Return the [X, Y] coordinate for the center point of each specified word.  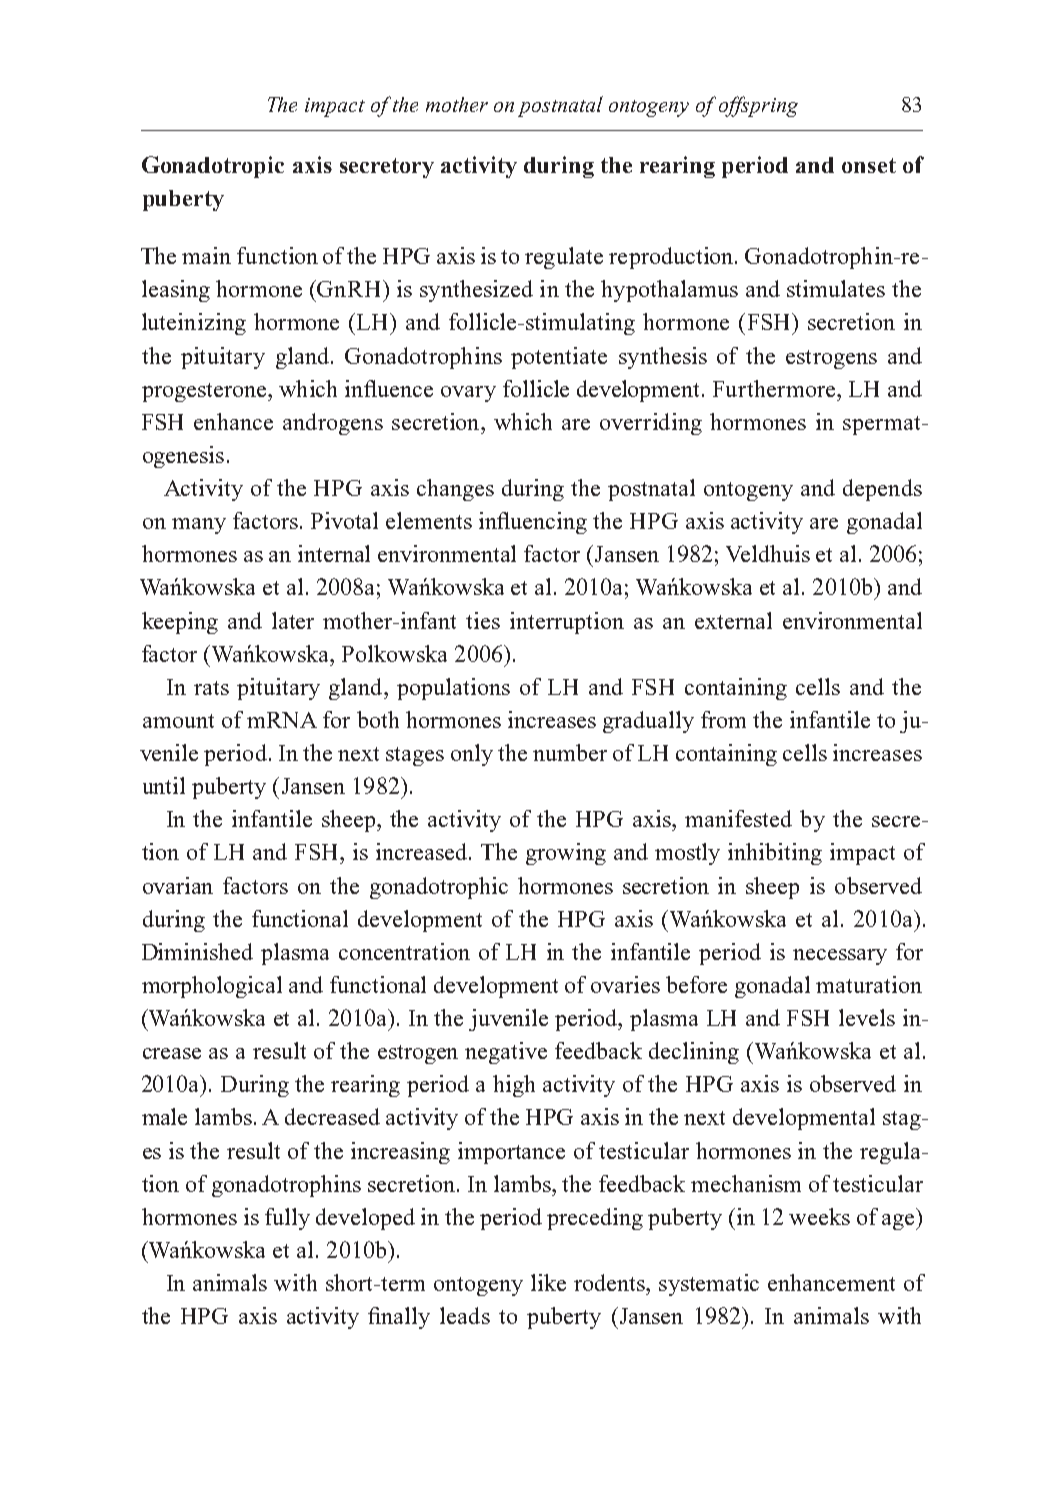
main [206, 255]
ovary [468, 394]
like [548, 1282]
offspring [758, 106]
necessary [840, 957]
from [723, 719]
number [570, 752]
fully [287, 1219]
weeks [819, 1216]
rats [211, 688]
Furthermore [775, 388]
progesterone [205, 392]
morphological [212, 987]
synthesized [476, 291]
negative [506, 1053]
